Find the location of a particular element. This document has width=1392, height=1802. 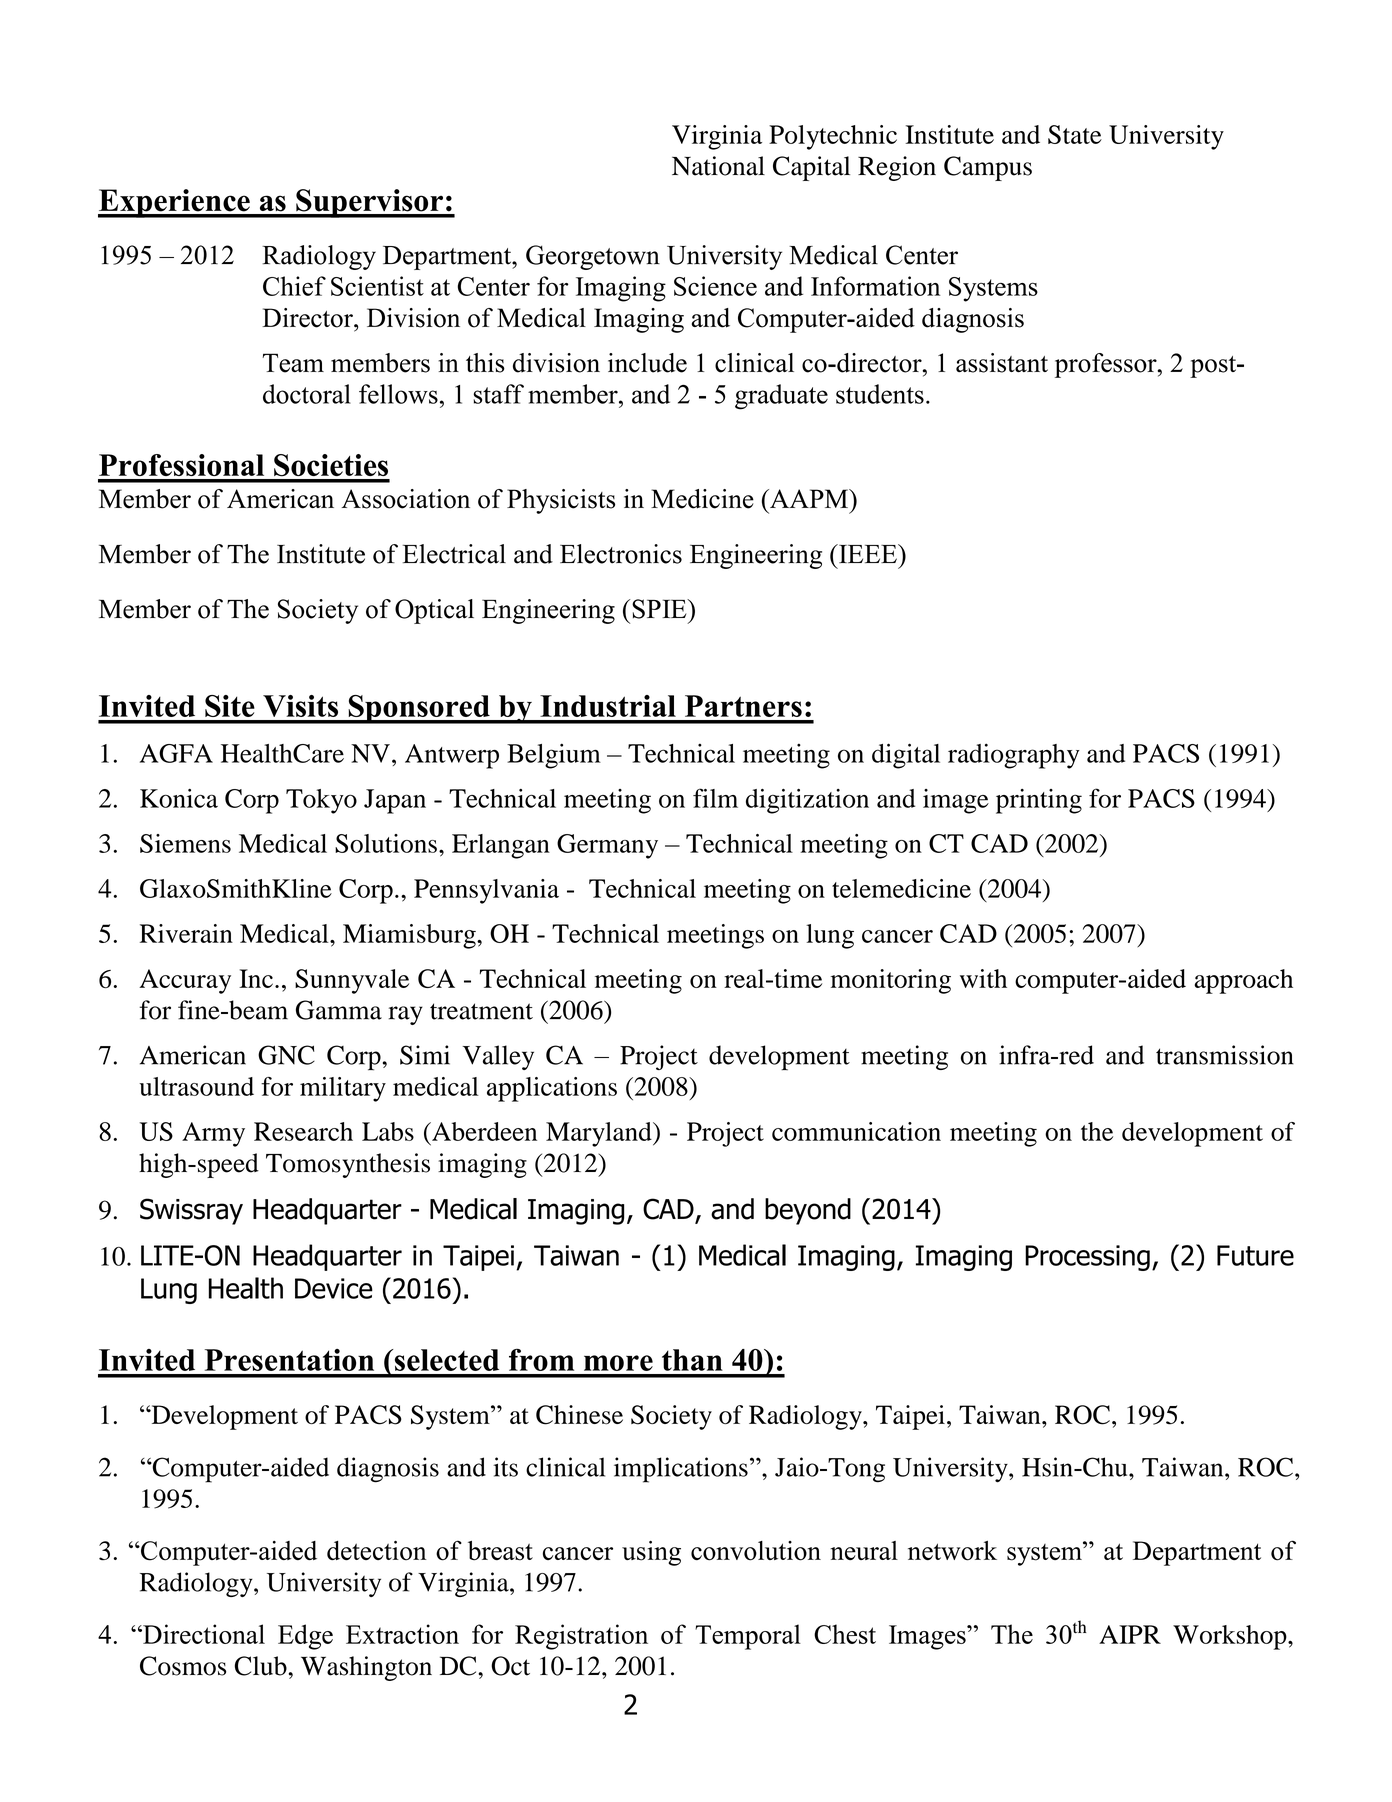

National is located at coordinates (718, 166).
